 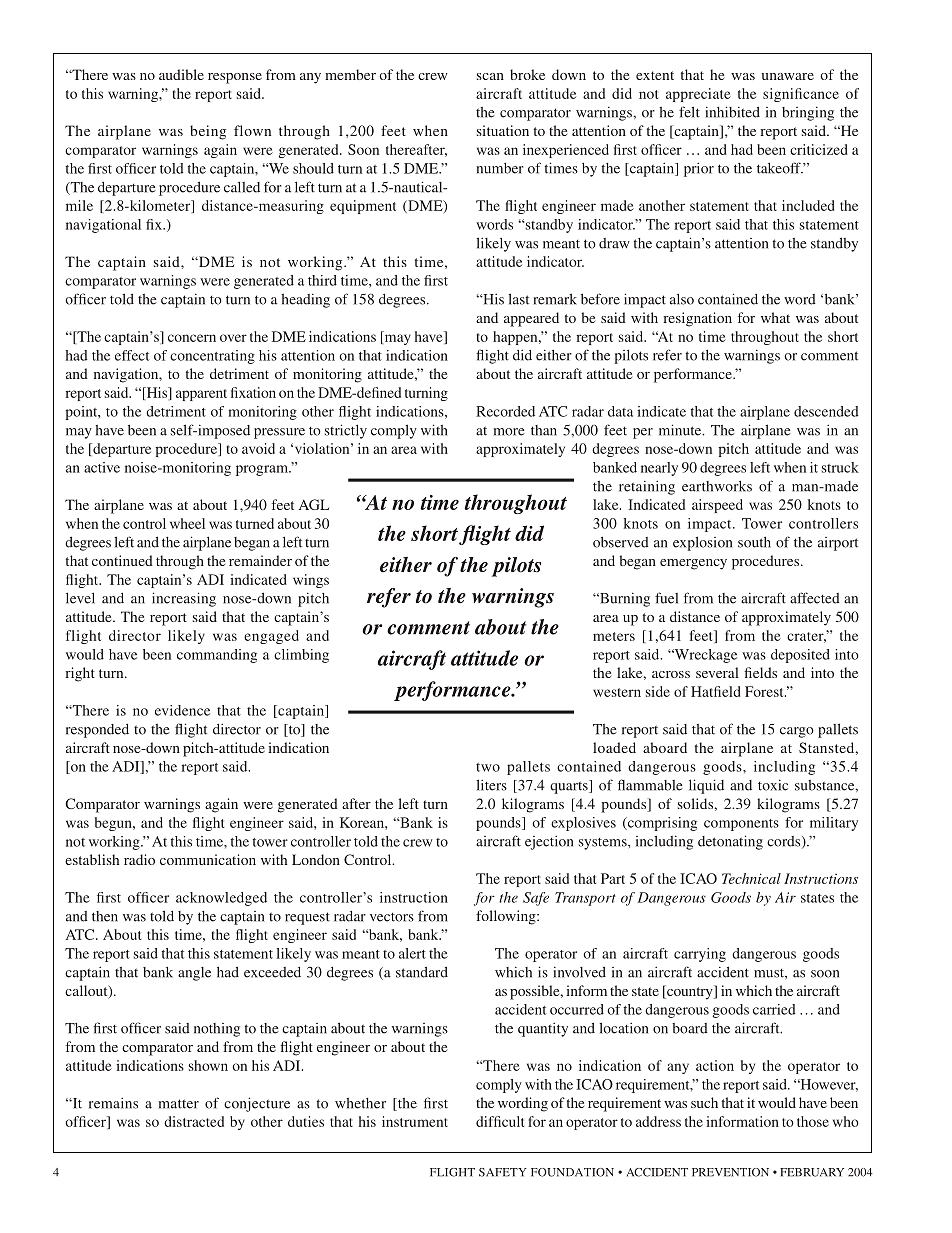 What do you see at coordinates (509, 432) in the screenshot?
I see `more` at bounding box center [509, 432].
